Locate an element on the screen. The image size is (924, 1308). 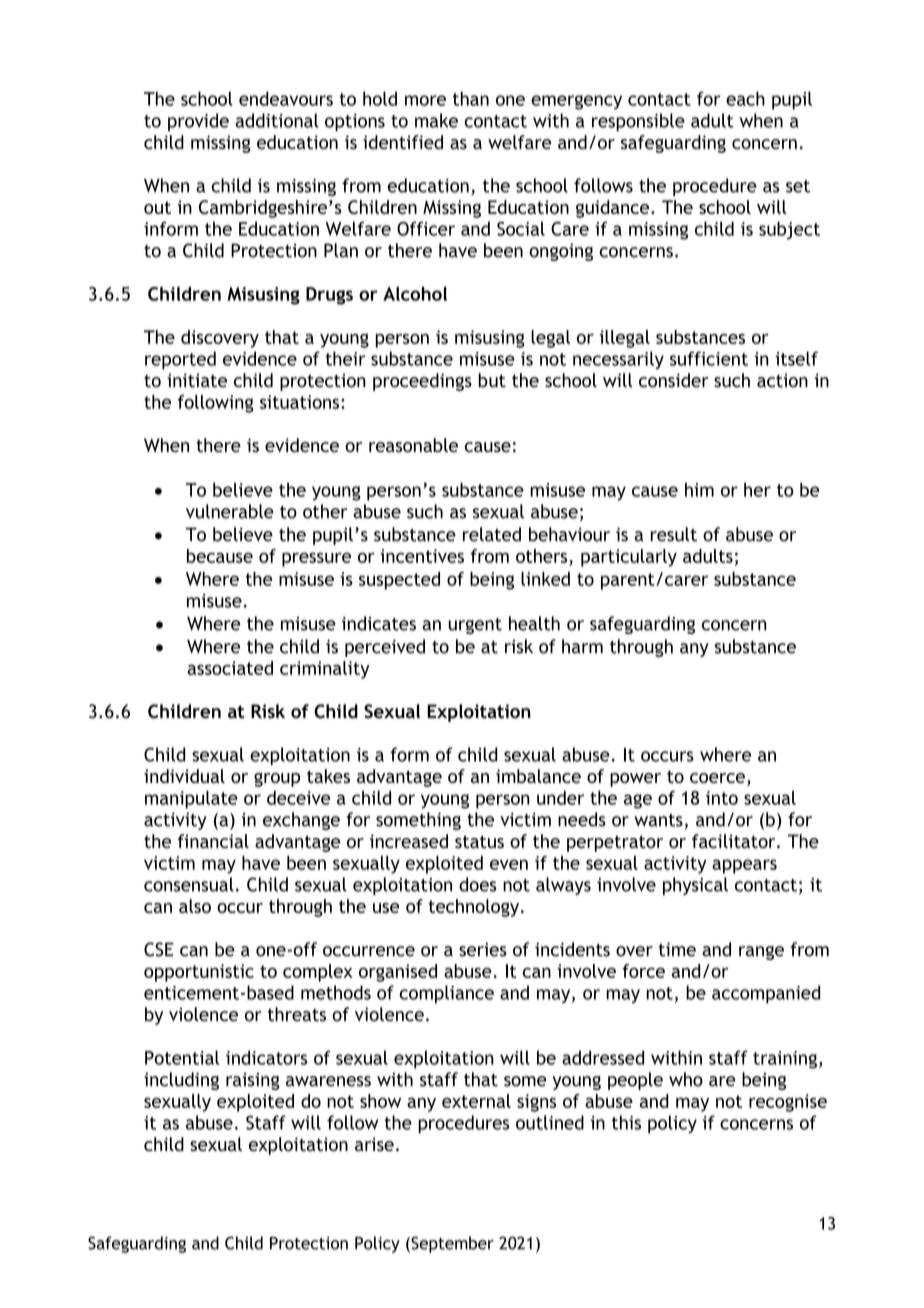
raising is located at coordinates (253, 1081).
